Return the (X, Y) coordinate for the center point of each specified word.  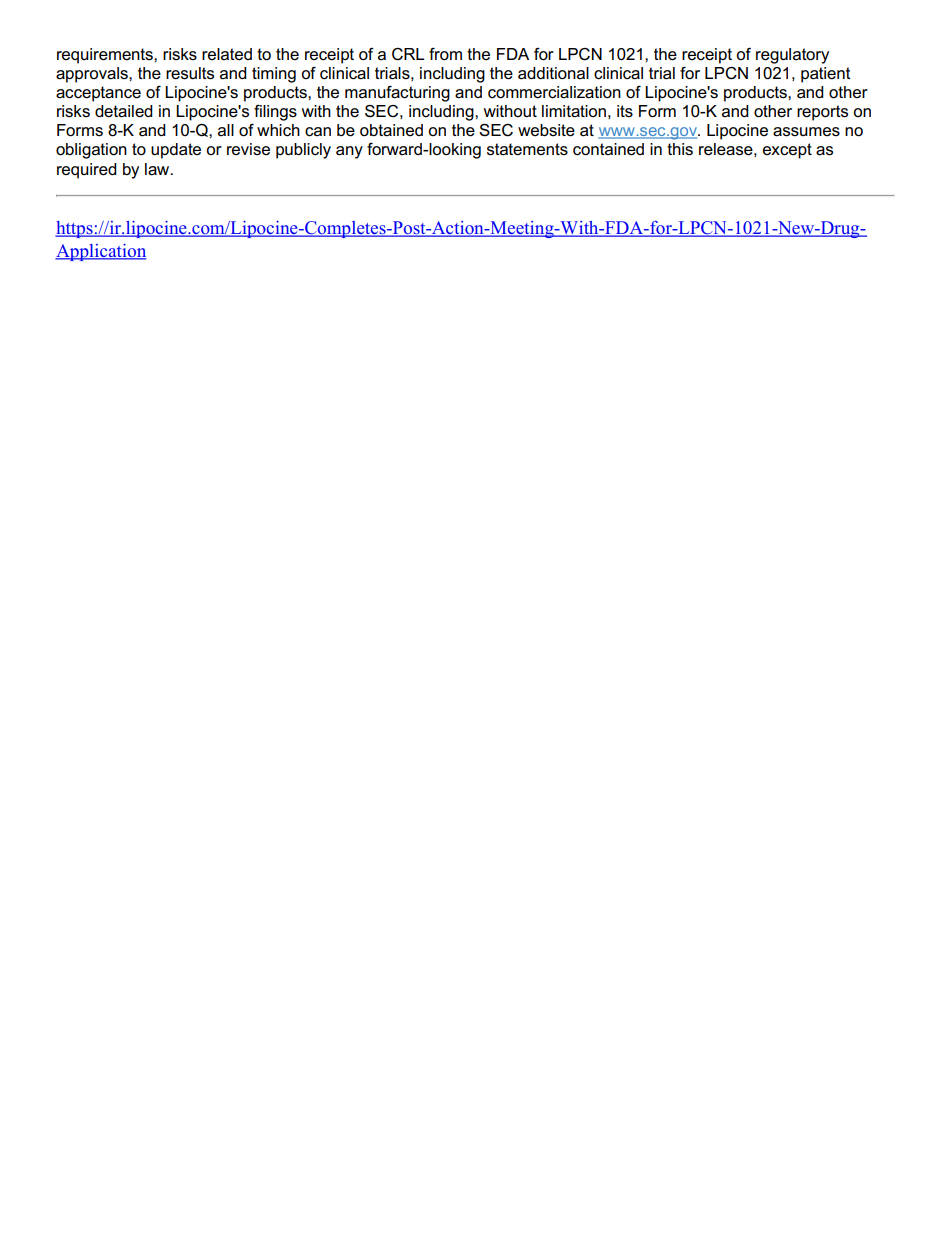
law (158, 169)
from (445, 54)
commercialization (554, 92)
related (227, 54)
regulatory (792, 56)
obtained (391, 130)
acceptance (98, 94)
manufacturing (397, 94)
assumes (806, 132)
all (226, 130)
